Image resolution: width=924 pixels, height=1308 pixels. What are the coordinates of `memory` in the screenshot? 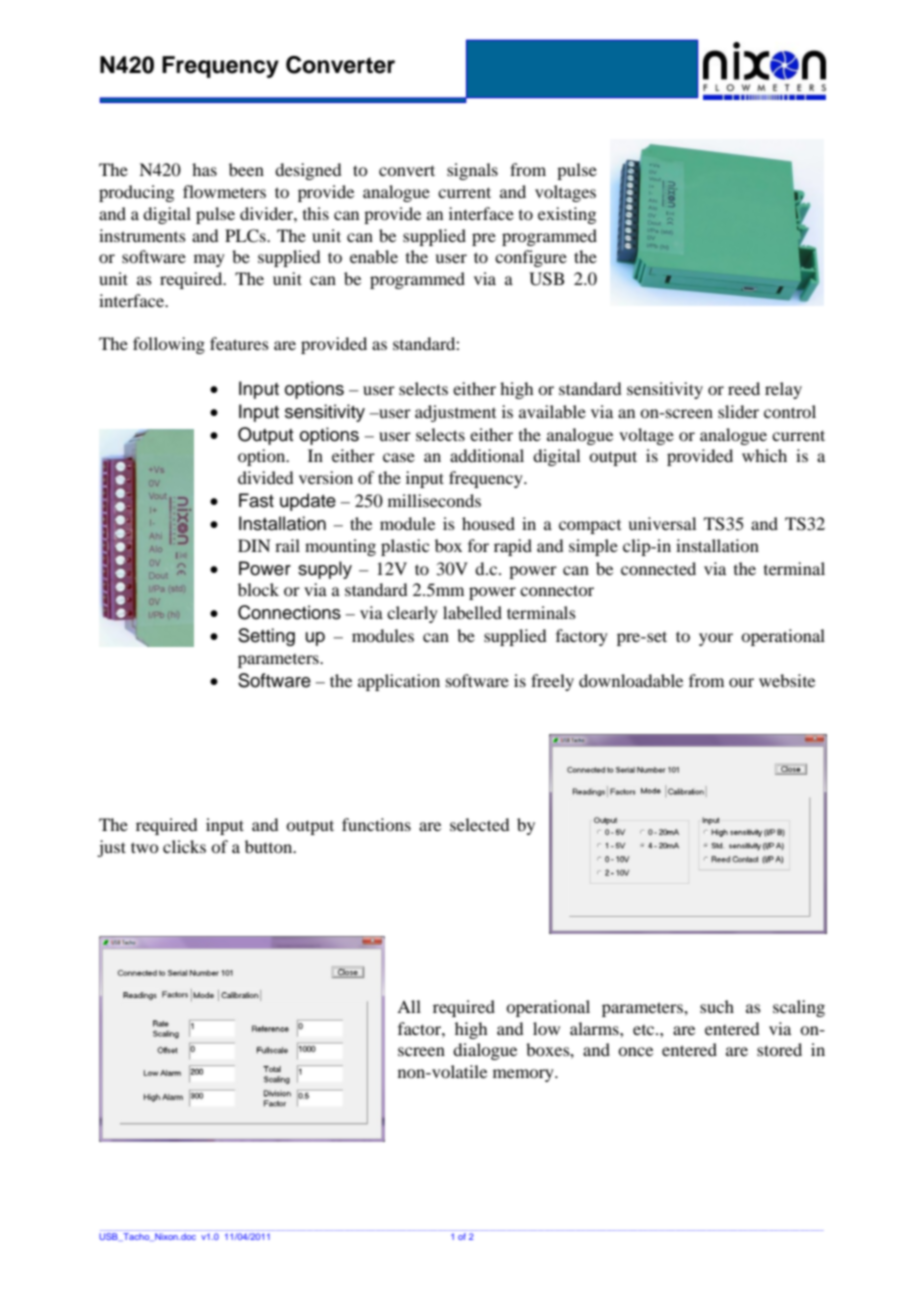 It's located at (524, 1075).
